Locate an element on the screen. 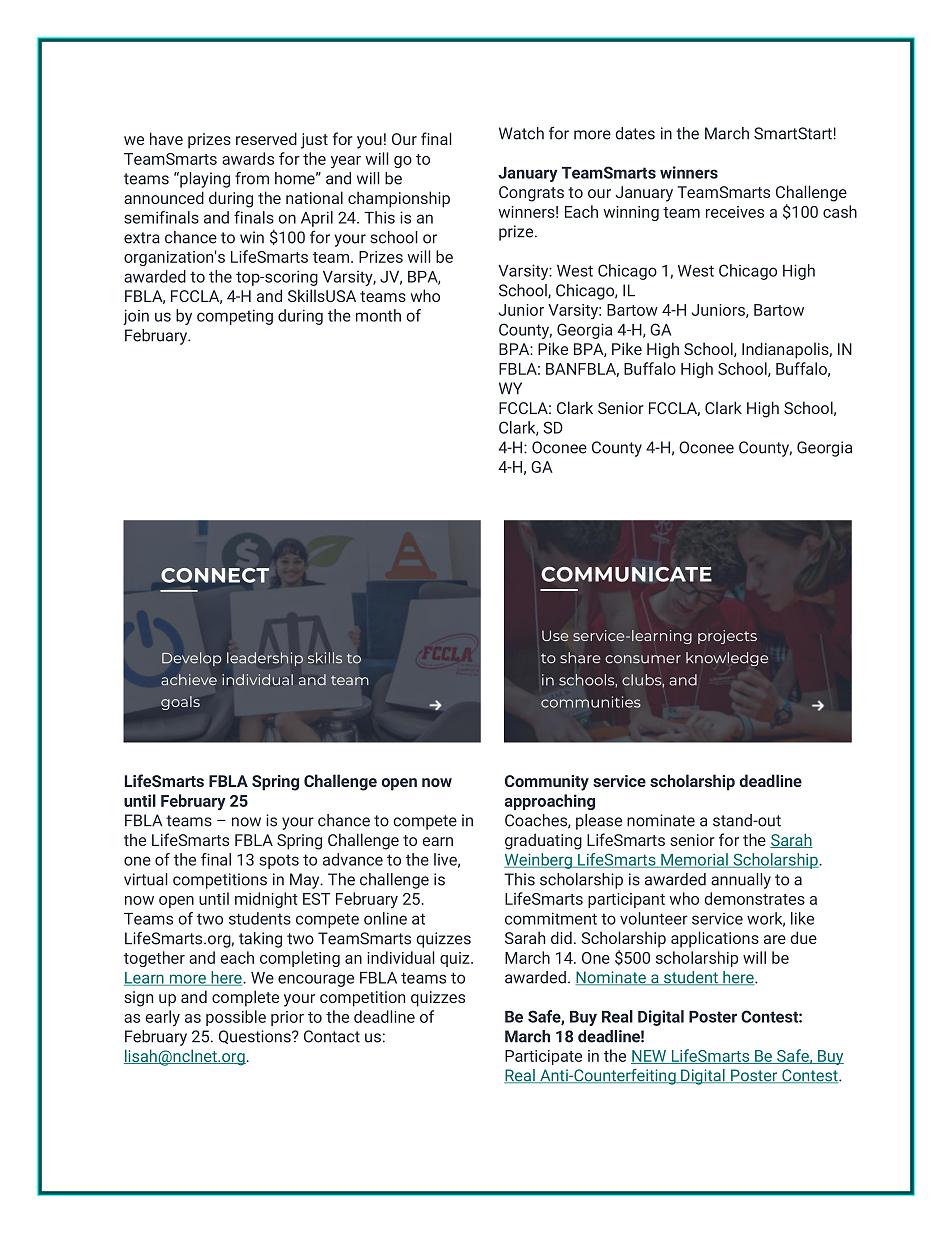  possible is located at coordinates (236, 1018).
